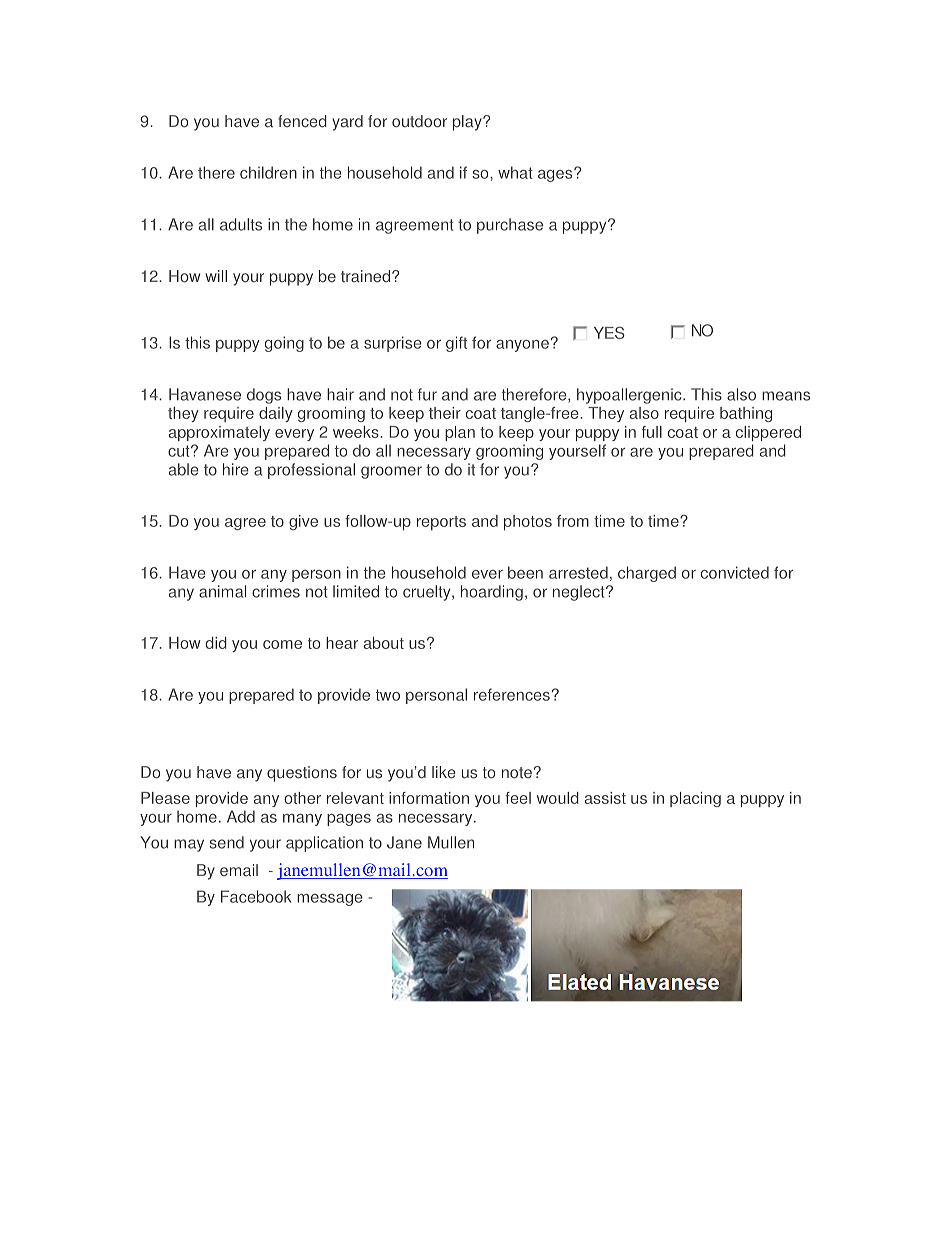  What do you see at coordinates (515, 172) in the screenshot?
I see `what` at bounding box center [515, 172].
